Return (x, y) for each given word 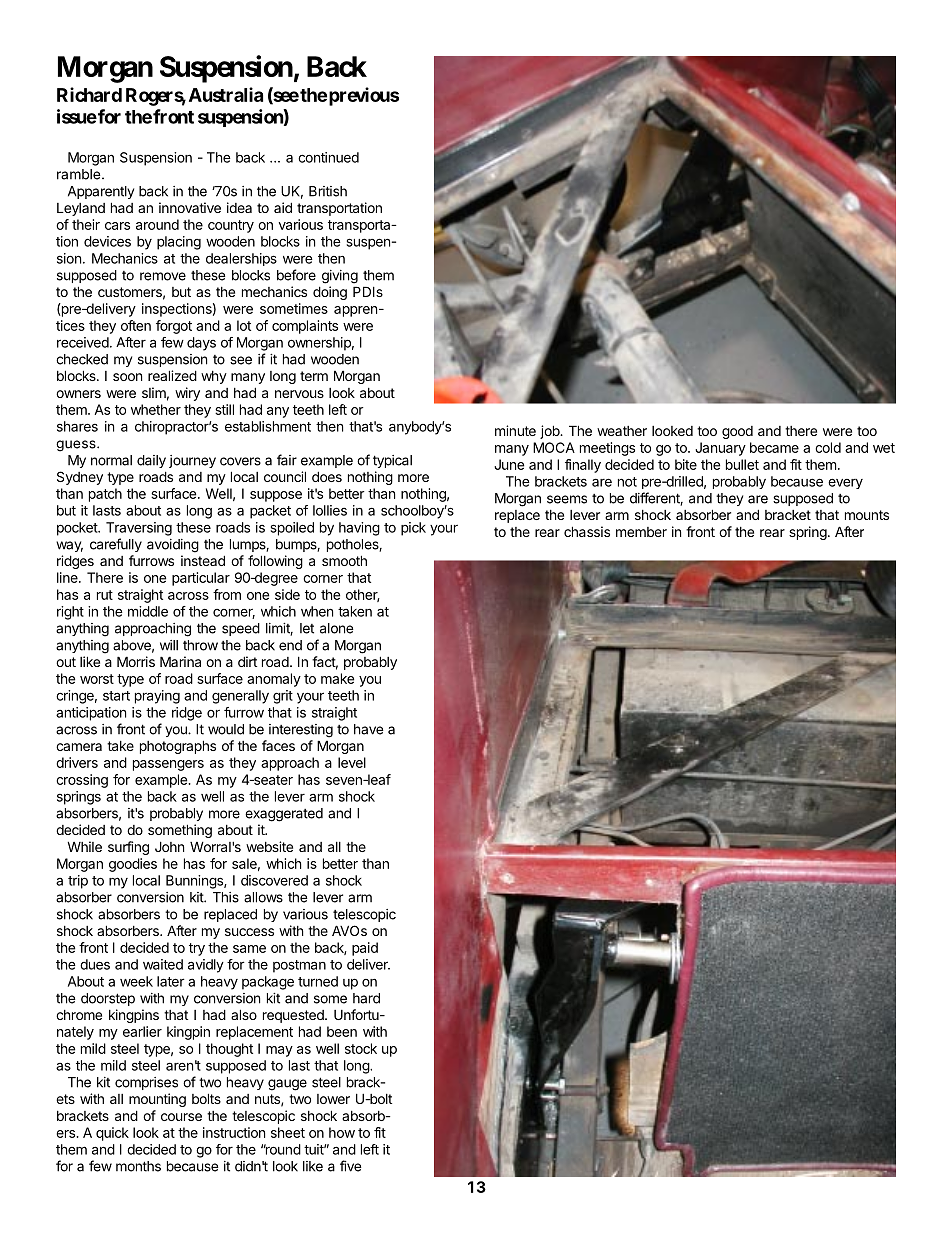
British (328, 191)
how (342, 1132)
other (363, 595)
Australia (226, 94)
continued (328, 157)
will (169, 645)
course (181, 1117)
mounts (867, 515)
